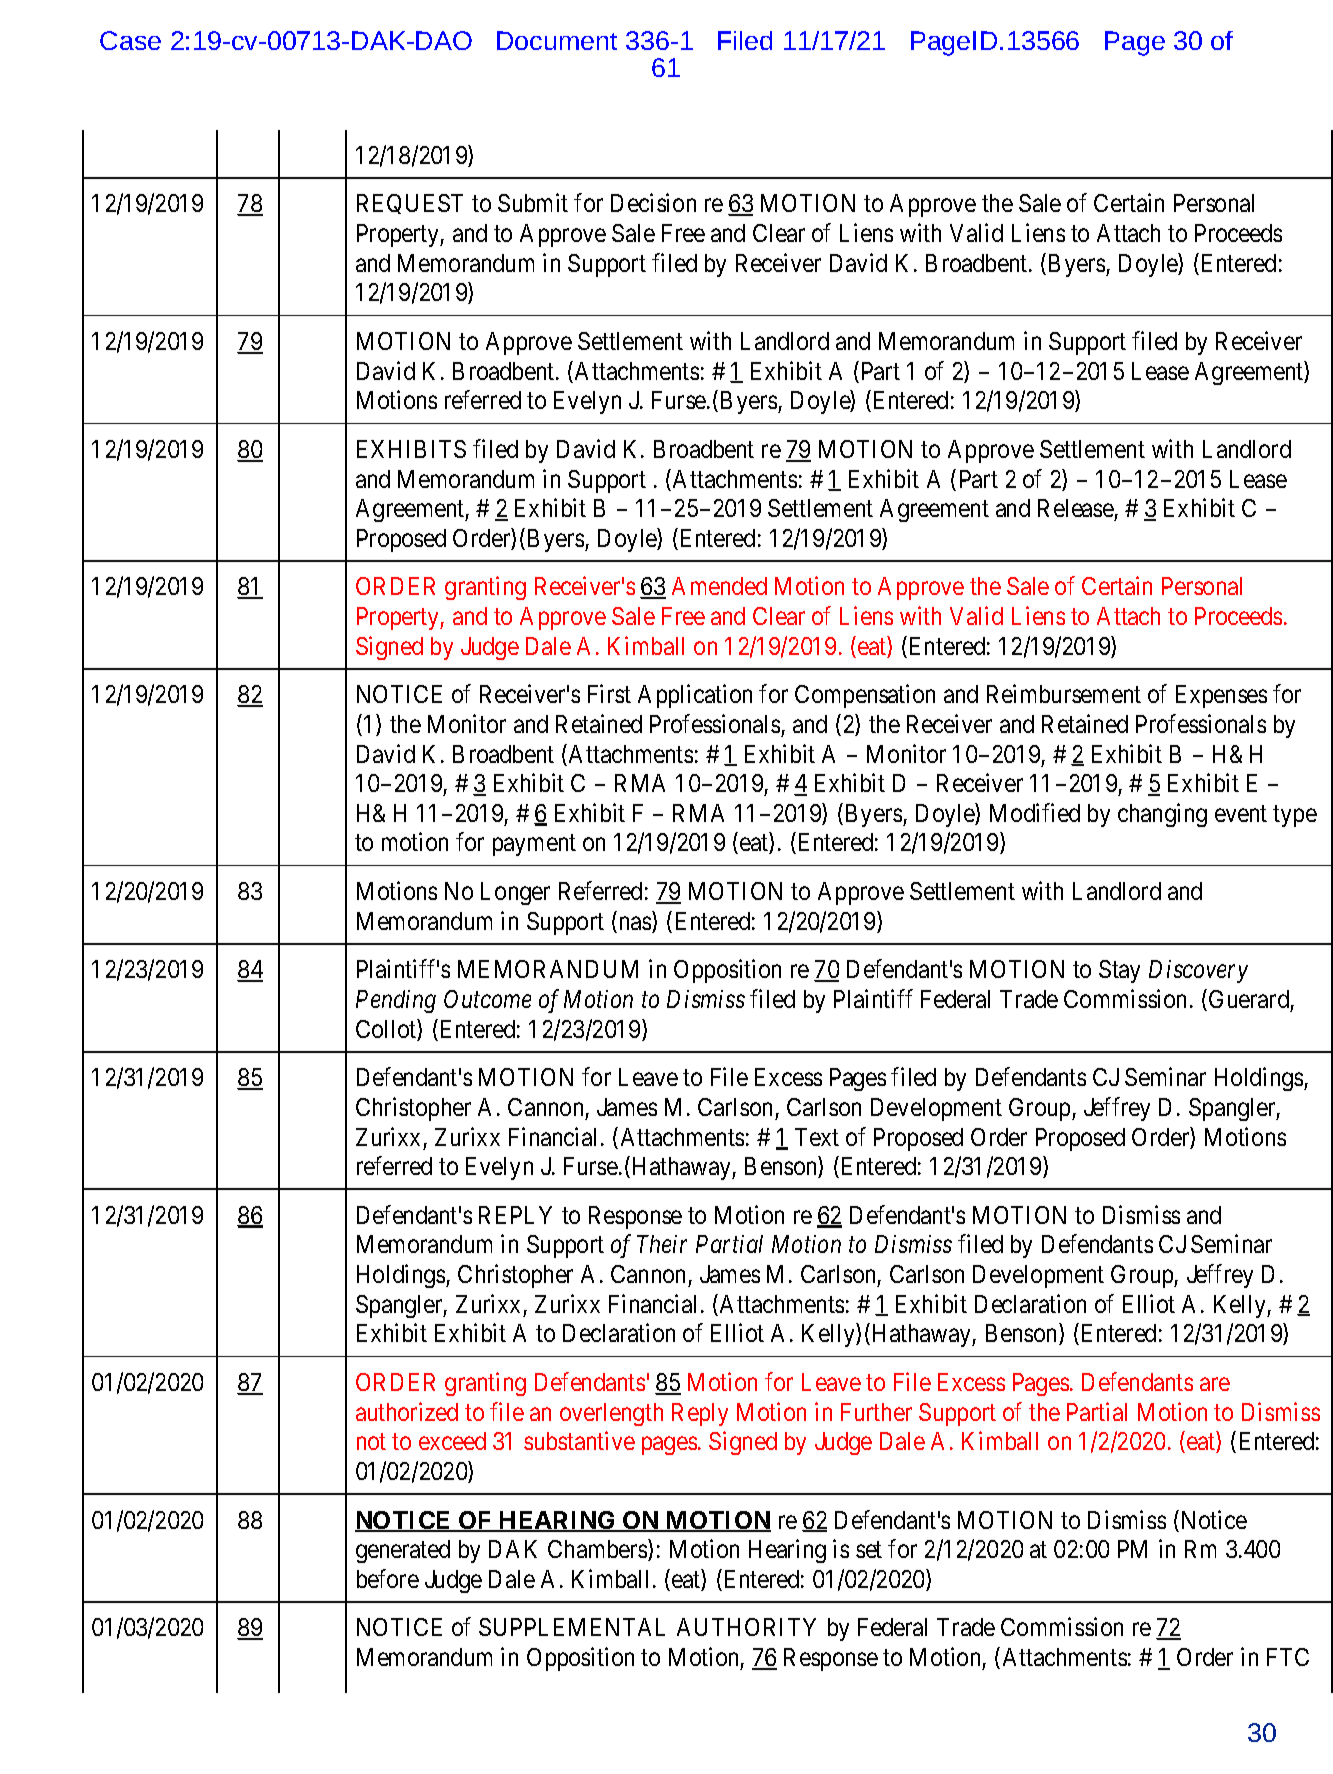 The height and width of the screenshot is (1774, 1333). What do you see at coordinates (388, 1578) in the screenshot?
I see `before` at bounding box center [388, 1578].
